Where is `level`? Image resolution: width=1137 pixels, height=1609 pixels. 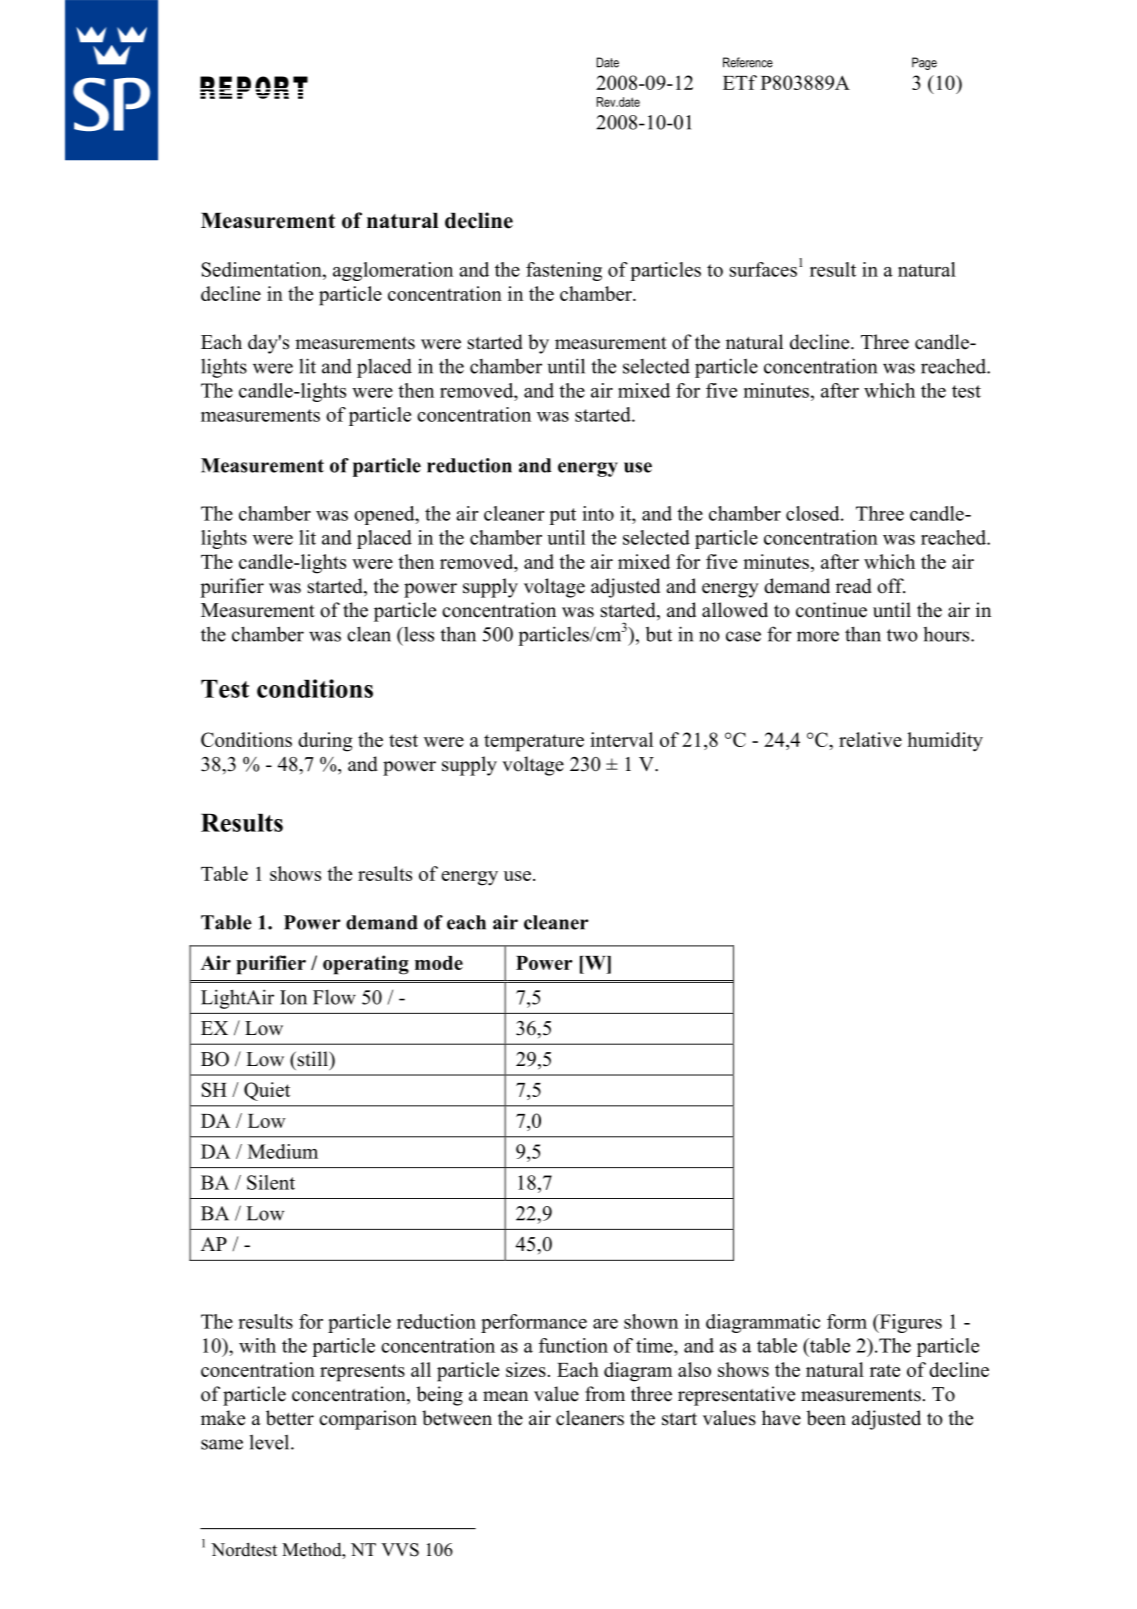 level is located at coordinates (271, 1442).
